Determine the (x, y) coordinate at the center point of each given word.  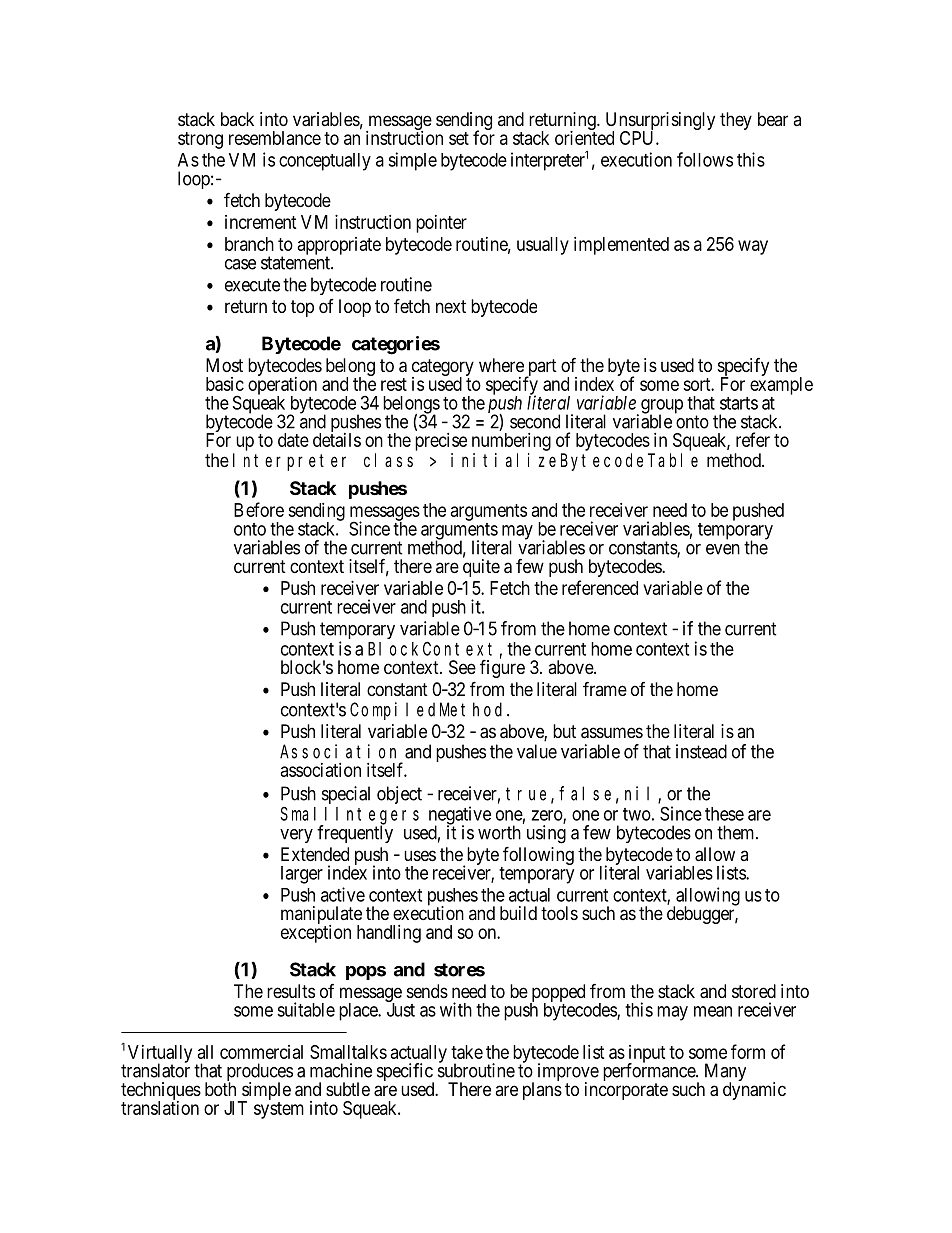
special (346, 795)
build (518, 913)
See (462, 667)
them (737, 832)
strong (200, 140)
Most (224, 365)
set (459, 138)
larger (302, 875)
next (451, 306)
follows (705, 159)
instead (701, 751)
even (723, 549)
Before (259, 509)
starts (739, 403)
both (220, 1089)
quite (481, 568)
